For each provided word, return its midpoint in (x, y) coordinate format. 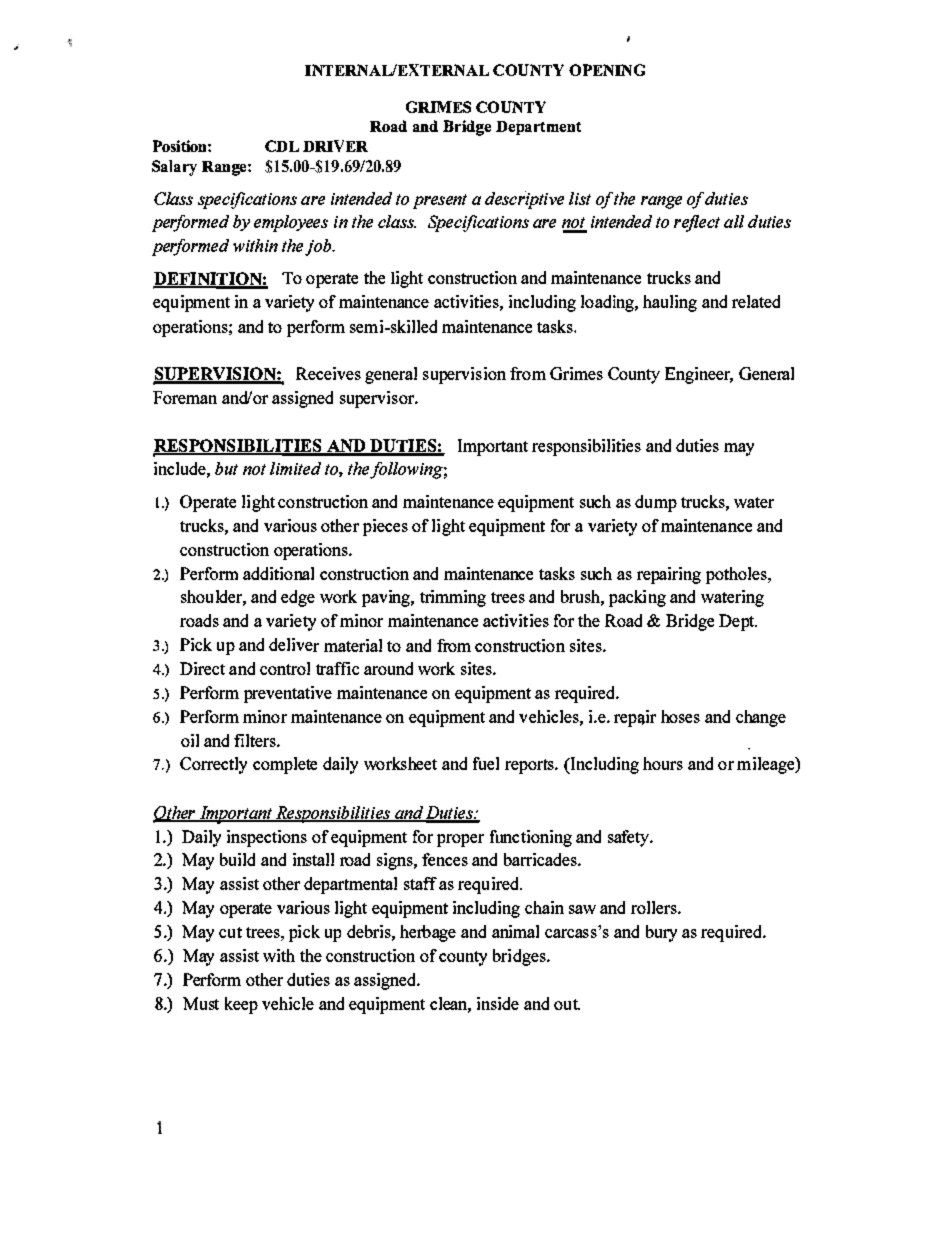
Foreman (185, 397)
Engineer (699, 375)
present (440, 201)
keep (241, 1005)
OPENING (607, 70)
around (388, 668)
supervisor (378, 399)
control (285, 668)
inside (498, 1003)
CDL (282, 146)
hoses (680, 716)
